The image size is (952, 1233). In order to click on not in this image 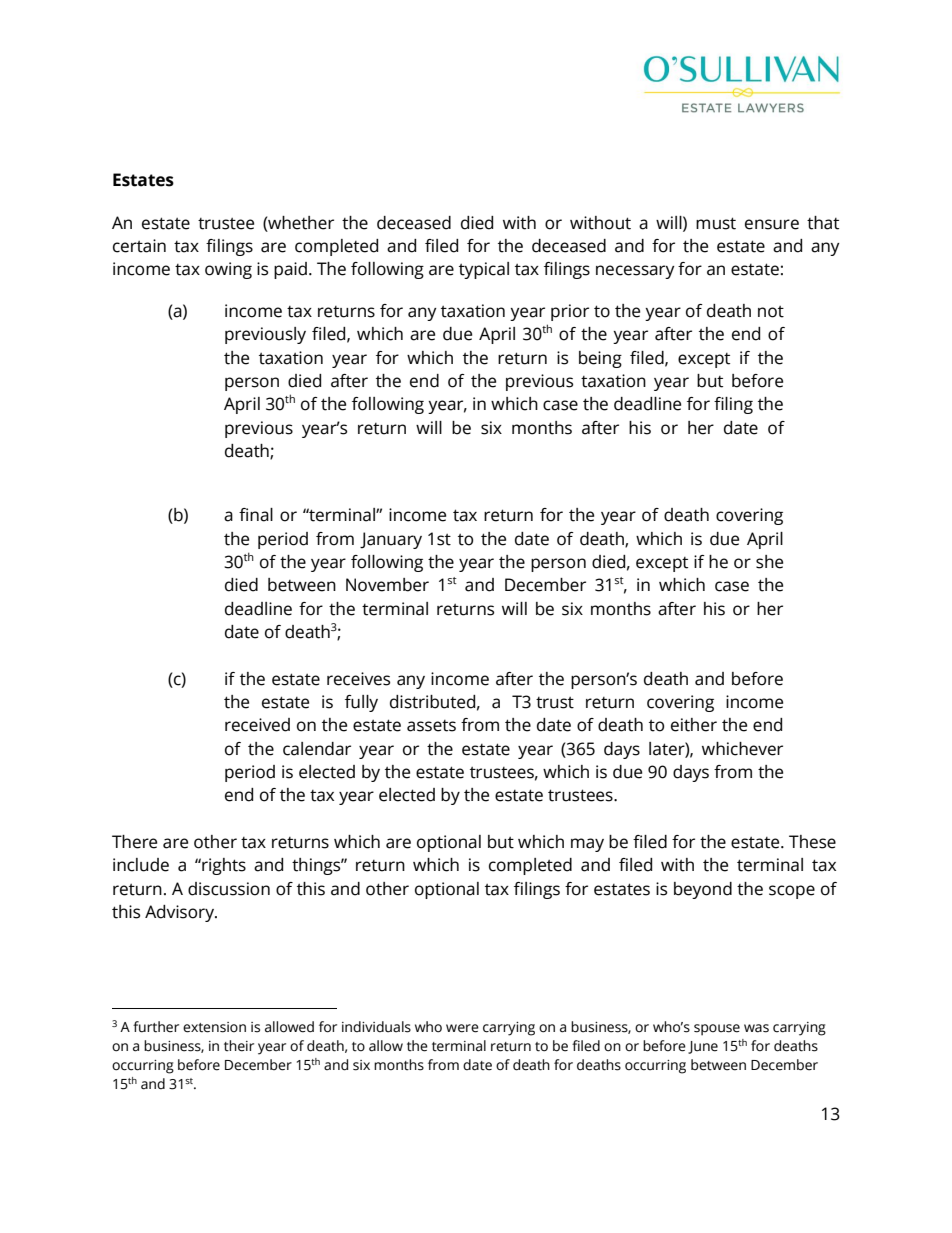, I will do `click(771, 312)`.
